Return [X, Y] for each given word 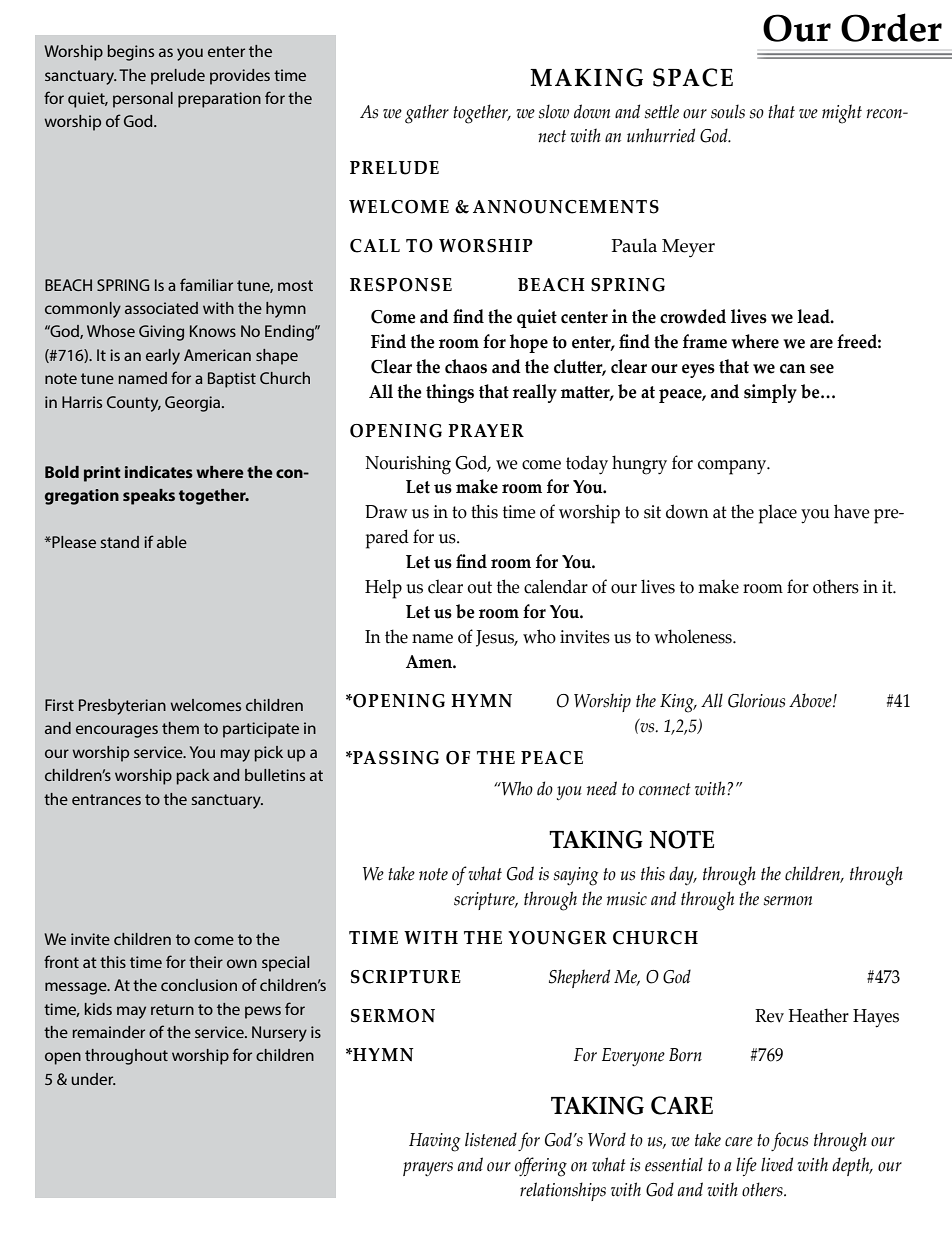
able [172, 542]
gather [427, 114]
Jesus [496, 638]
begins [130, 53]
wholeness [694, 636]
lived [777, 1164]
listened [491, 1139]
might [842, 114]
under [93, 1079]
